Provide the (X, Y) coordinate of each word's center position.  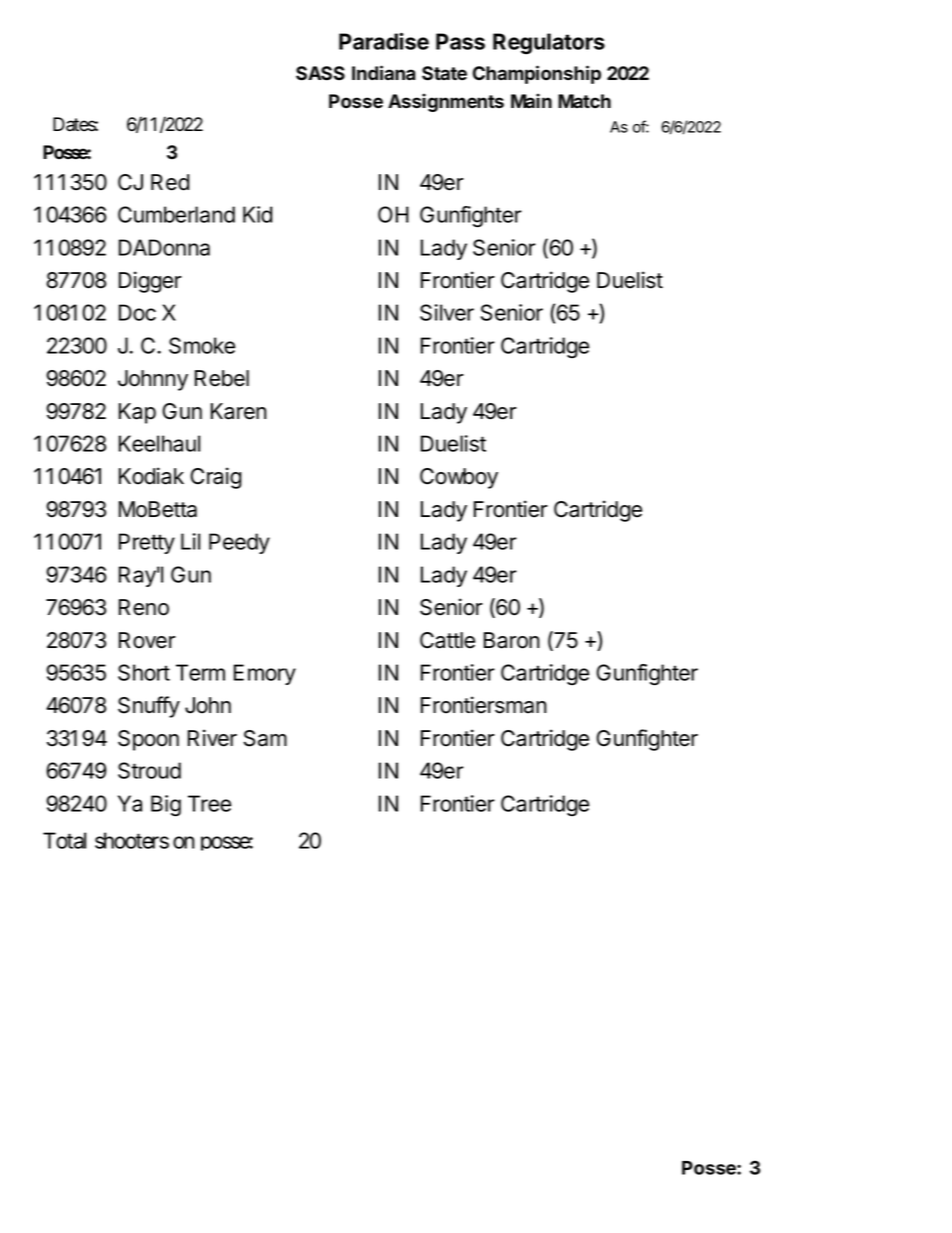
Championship (537, 74)
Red (170, 182)
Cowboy (459, 478)
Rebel (222, 378)
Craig (216, 478)
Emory (265, 674)
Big (166, 806)
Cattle (447, 640)
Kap (137, 413)
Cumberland (176, 214)
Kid (257, 214)
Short (144, 672)
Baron (511, 640)
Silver (447, 312)
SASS (320, 73)
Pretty (147, 543)
